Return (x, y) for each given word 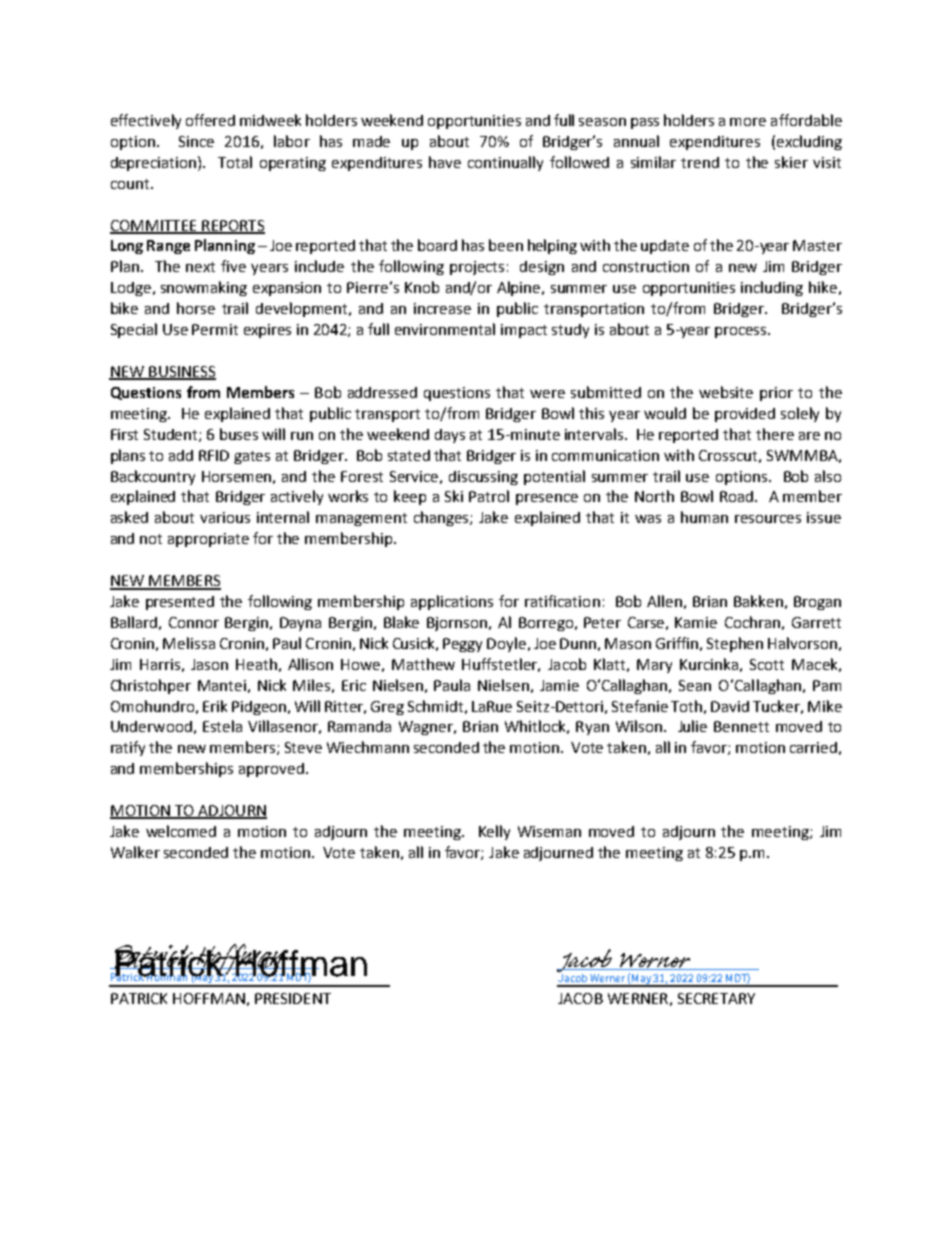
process (742, 332)
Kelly (494, 832)
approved (271, 770)
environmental (445, 329)
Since (196, 141)
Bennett (741, 726)
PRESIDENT (293, 998)
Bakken (758, 601)
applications (452, 602)
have (445, 162)
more (748, 122)
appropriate (208, 540)
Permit (215, 329)
